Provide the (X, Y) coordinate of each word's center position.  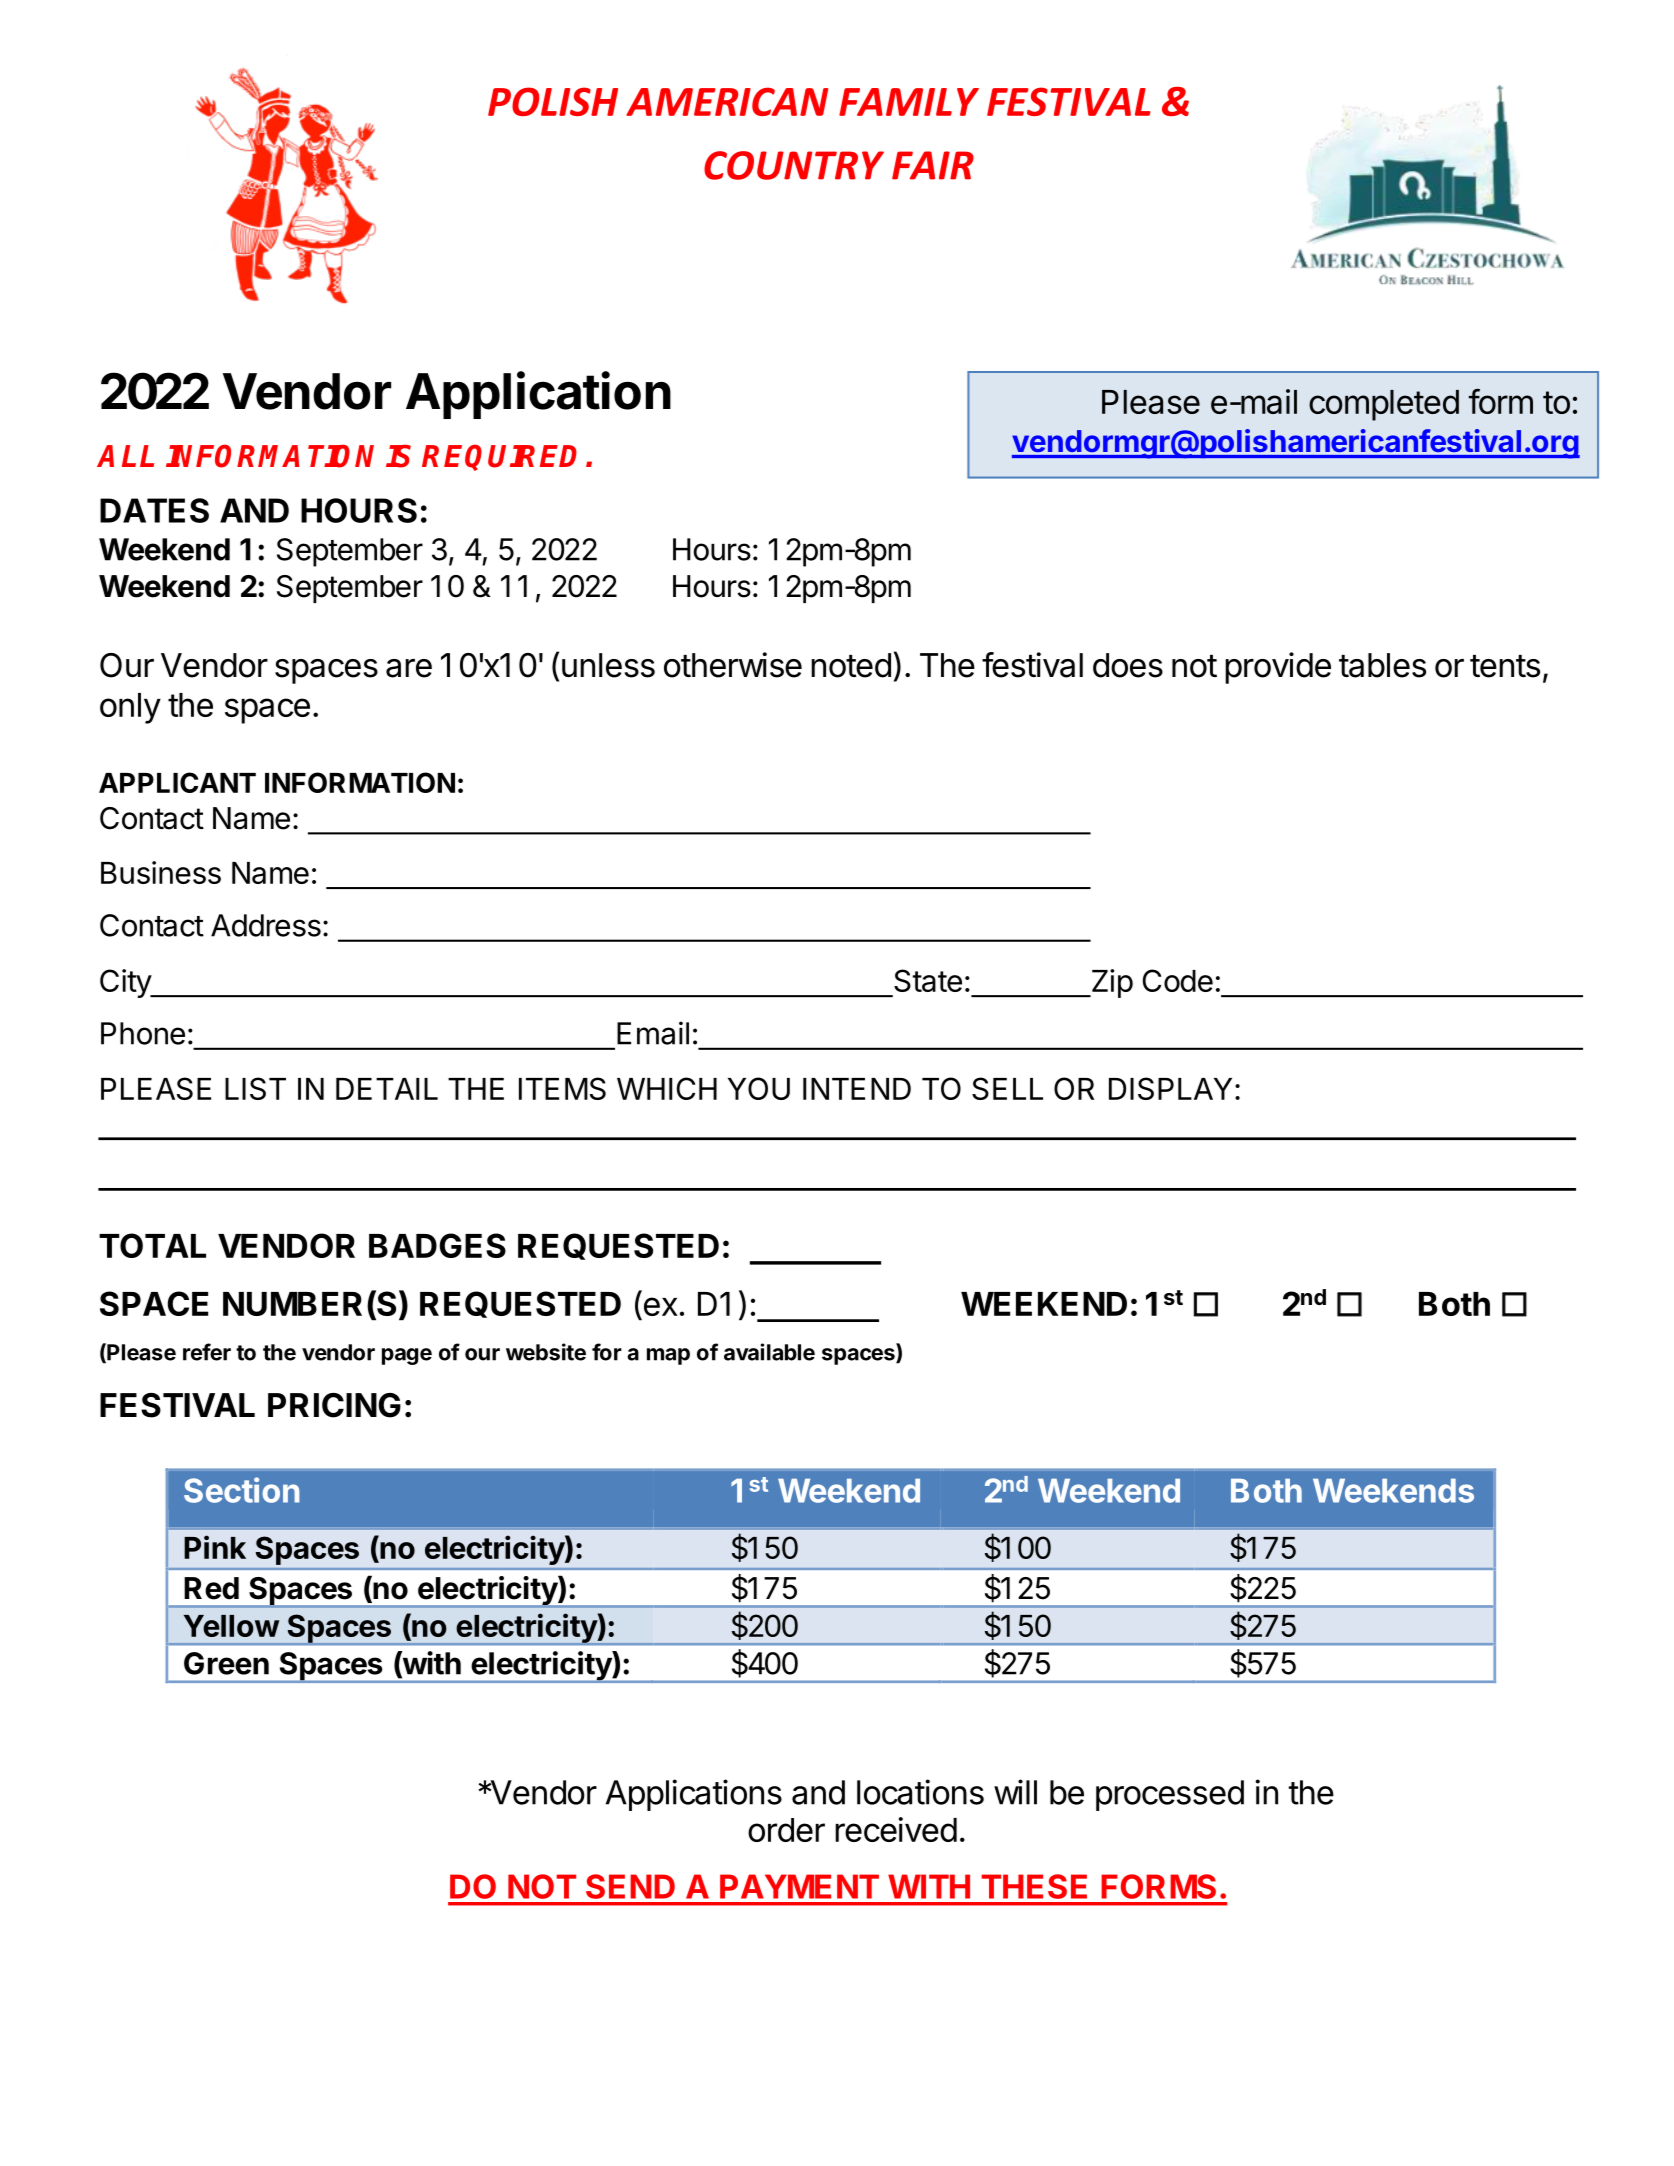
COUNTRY (794, 165)
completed (1384, 405)
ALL (125, 456)
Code (1178, 980)
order (786, 1830)
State (928, 980)
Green (226, 1663)
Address (266, 925)
